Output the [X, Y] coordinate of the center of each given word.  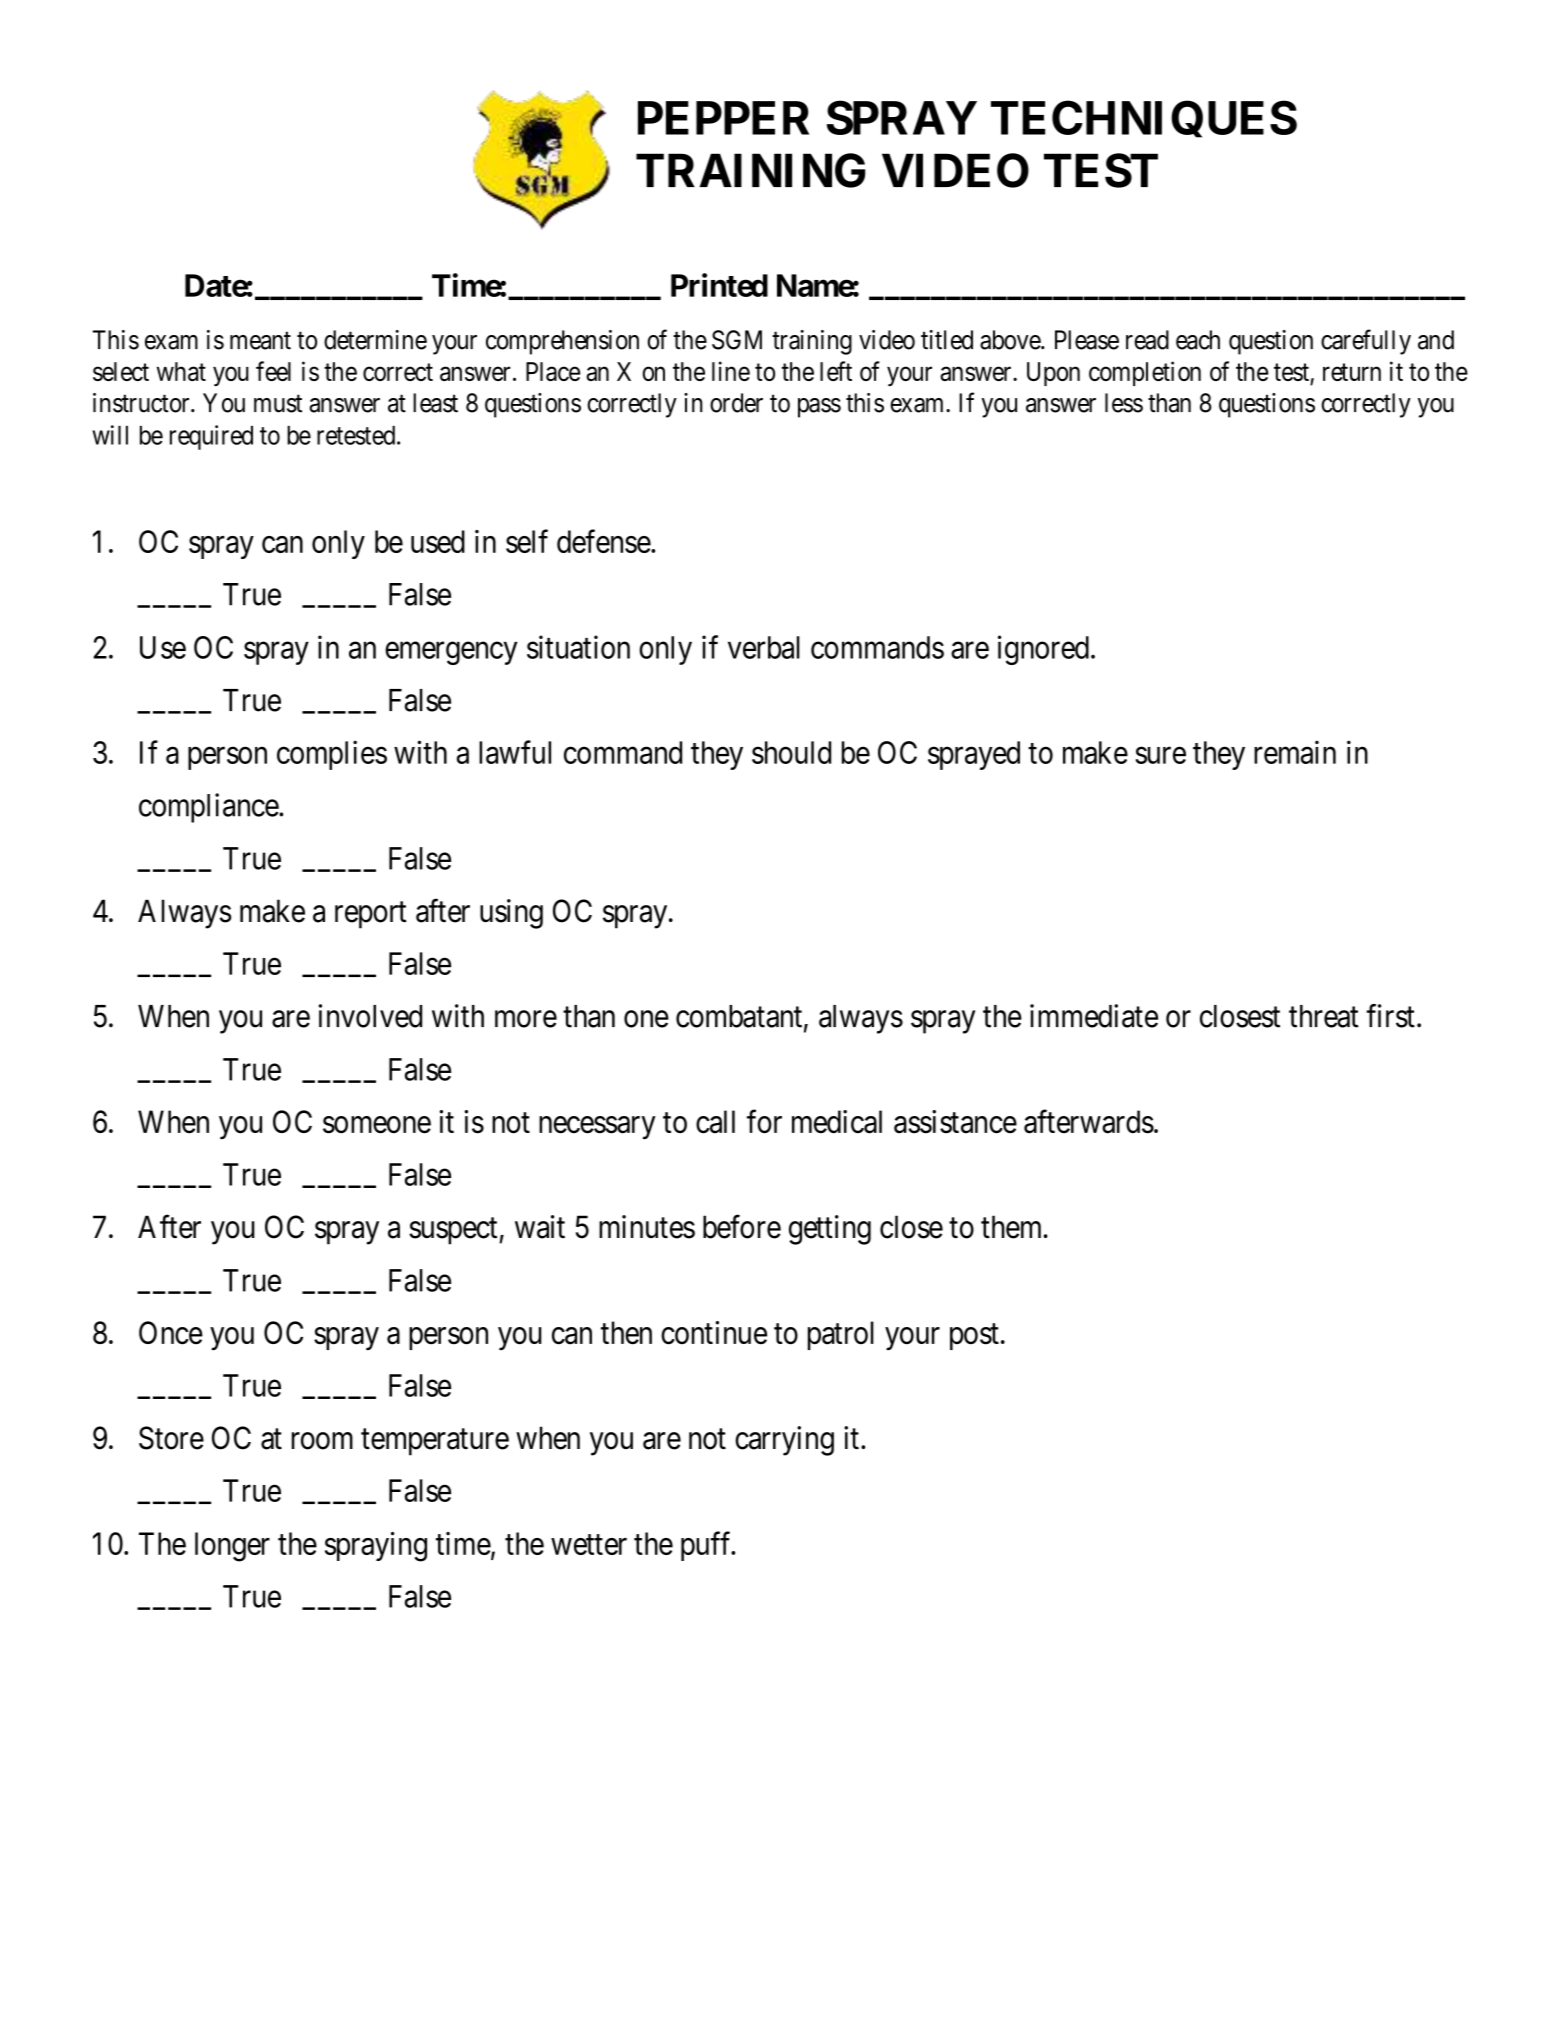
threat [1324, 1016]
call [715, 1122]
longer [232, 1547]
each [1198, 340]
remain [1295, 752]
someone [377, 1125]
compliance [209, 808]
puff [707, 1546]
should [791, 752]
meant [260, 341]
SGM [737, 340]
